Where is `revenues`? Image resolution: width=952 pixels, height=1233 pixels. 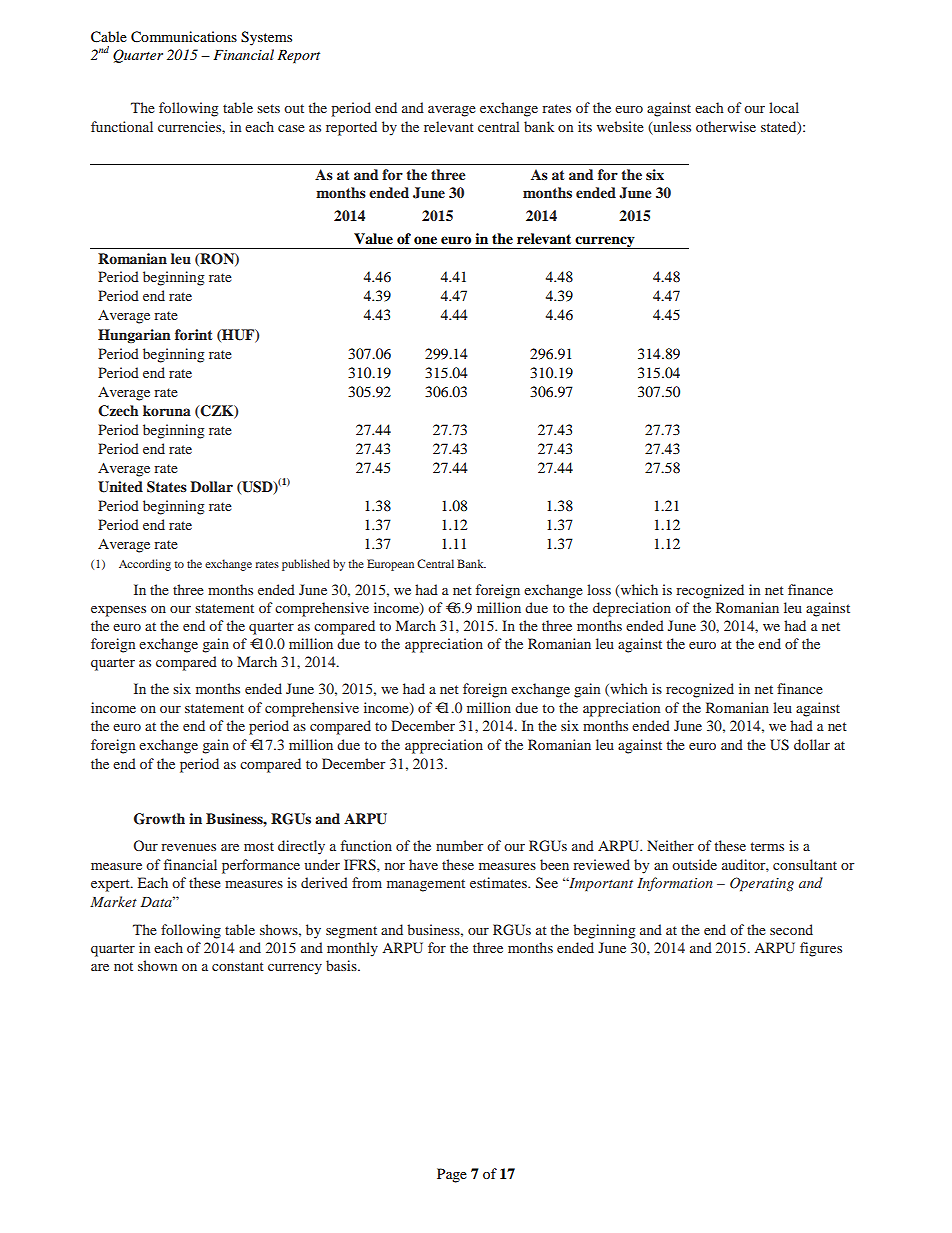 revenues is located at coordinates (188, 847).
